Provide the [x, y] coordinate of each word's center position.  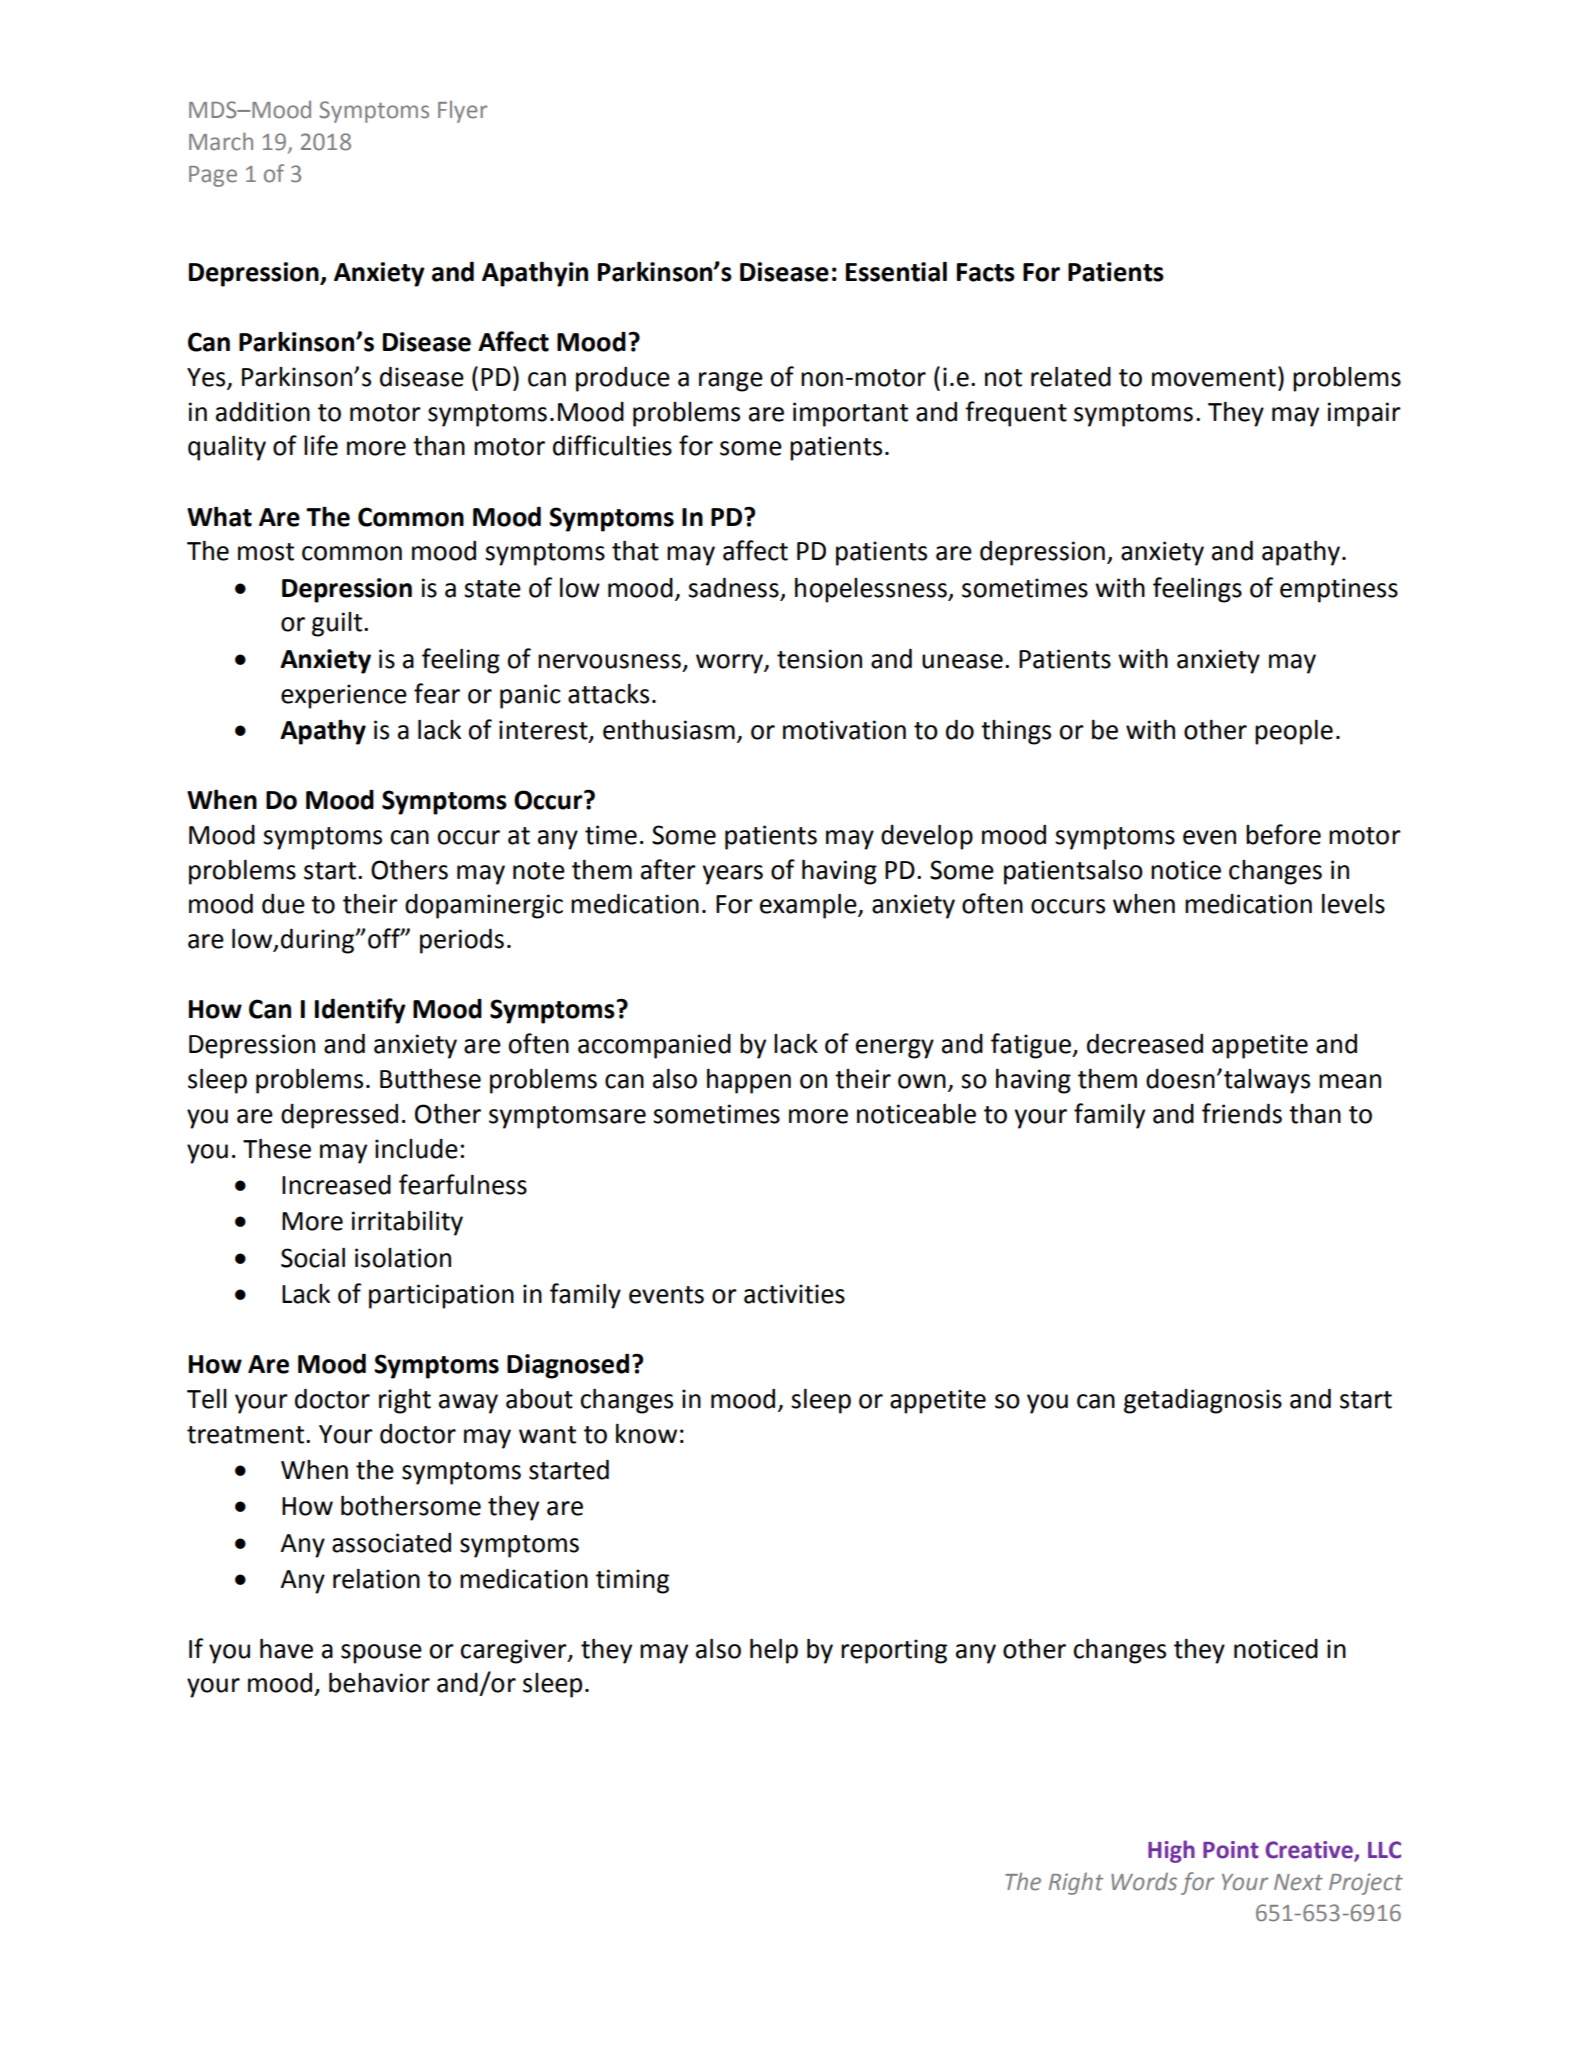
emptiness [1339, 590]
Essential [896, 271]
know [646, 1434]
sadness [733, 588]
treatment [247, 1435]
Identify [360, 1011]
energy [895, 1049]
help [774, 1651]
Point [1231, 1850]
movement [1214, 378]
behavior [379, 1682]
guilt [338, 624]
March [221, 141]
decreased [1145, 1044]
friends [1242, 1113]
